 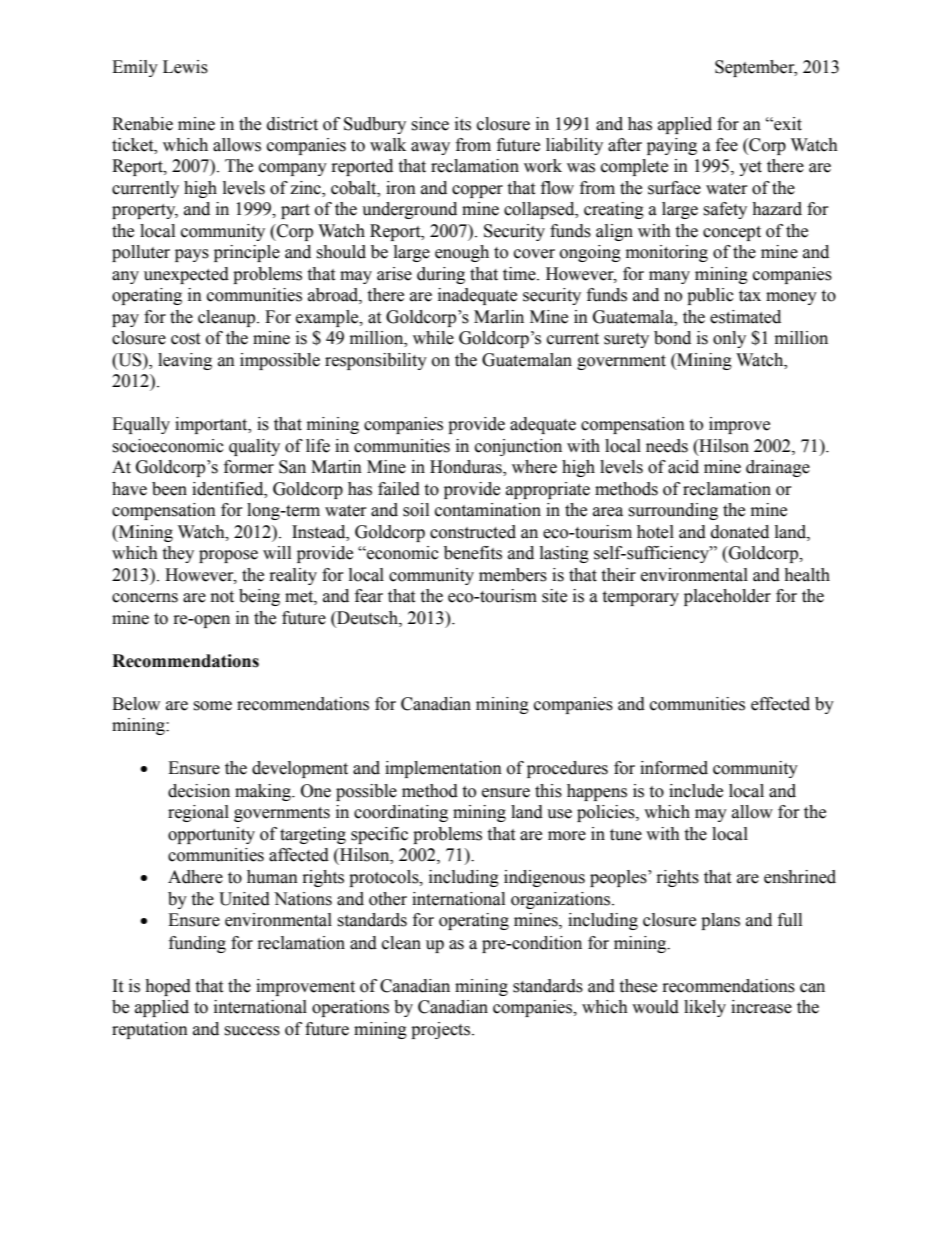 I want to click on cost, so click(x=185, y=339).
